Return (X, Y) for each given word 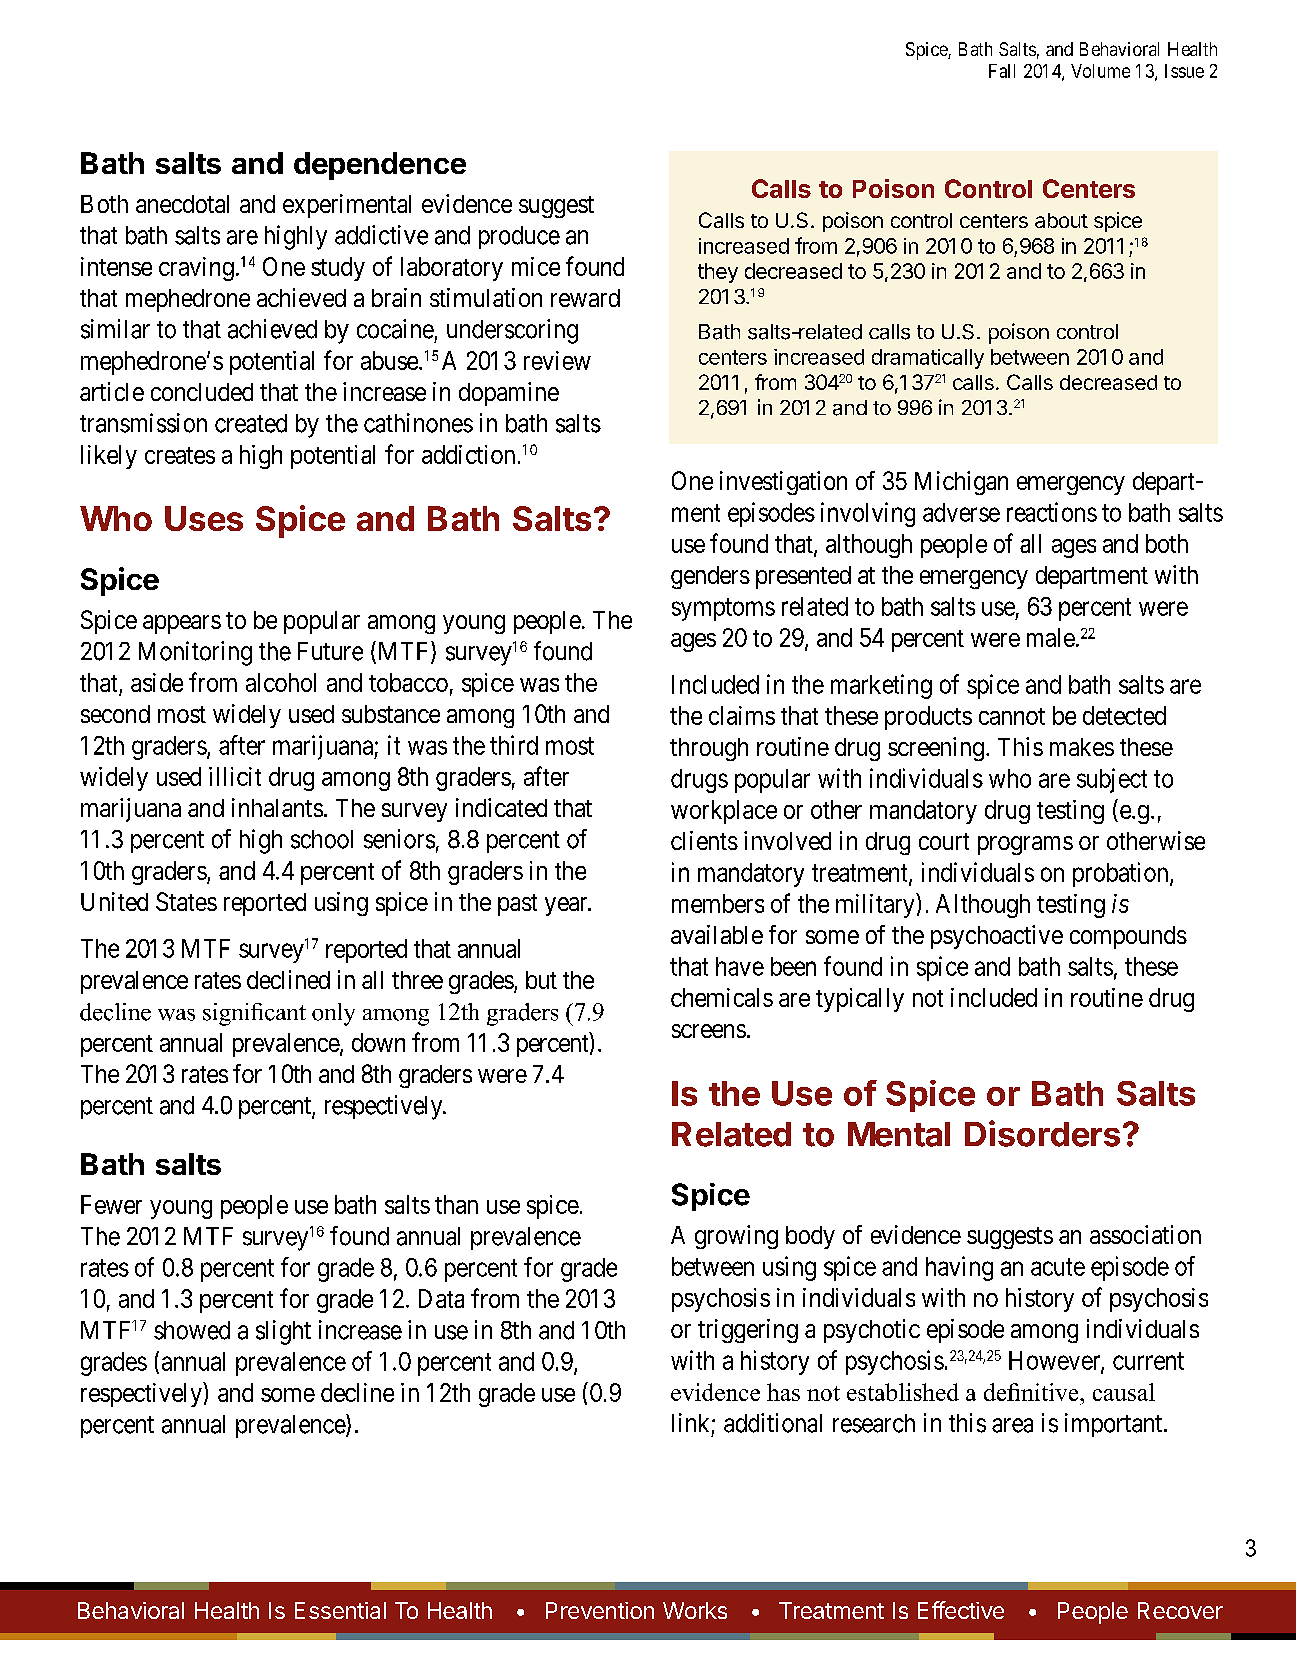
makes (1082, 747)
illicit (235, 776)
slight (283, 1332)
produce (519, 237)
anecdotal (182, 204)
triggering (748, 1331)
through (709, 749)
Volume (1100, 71)
